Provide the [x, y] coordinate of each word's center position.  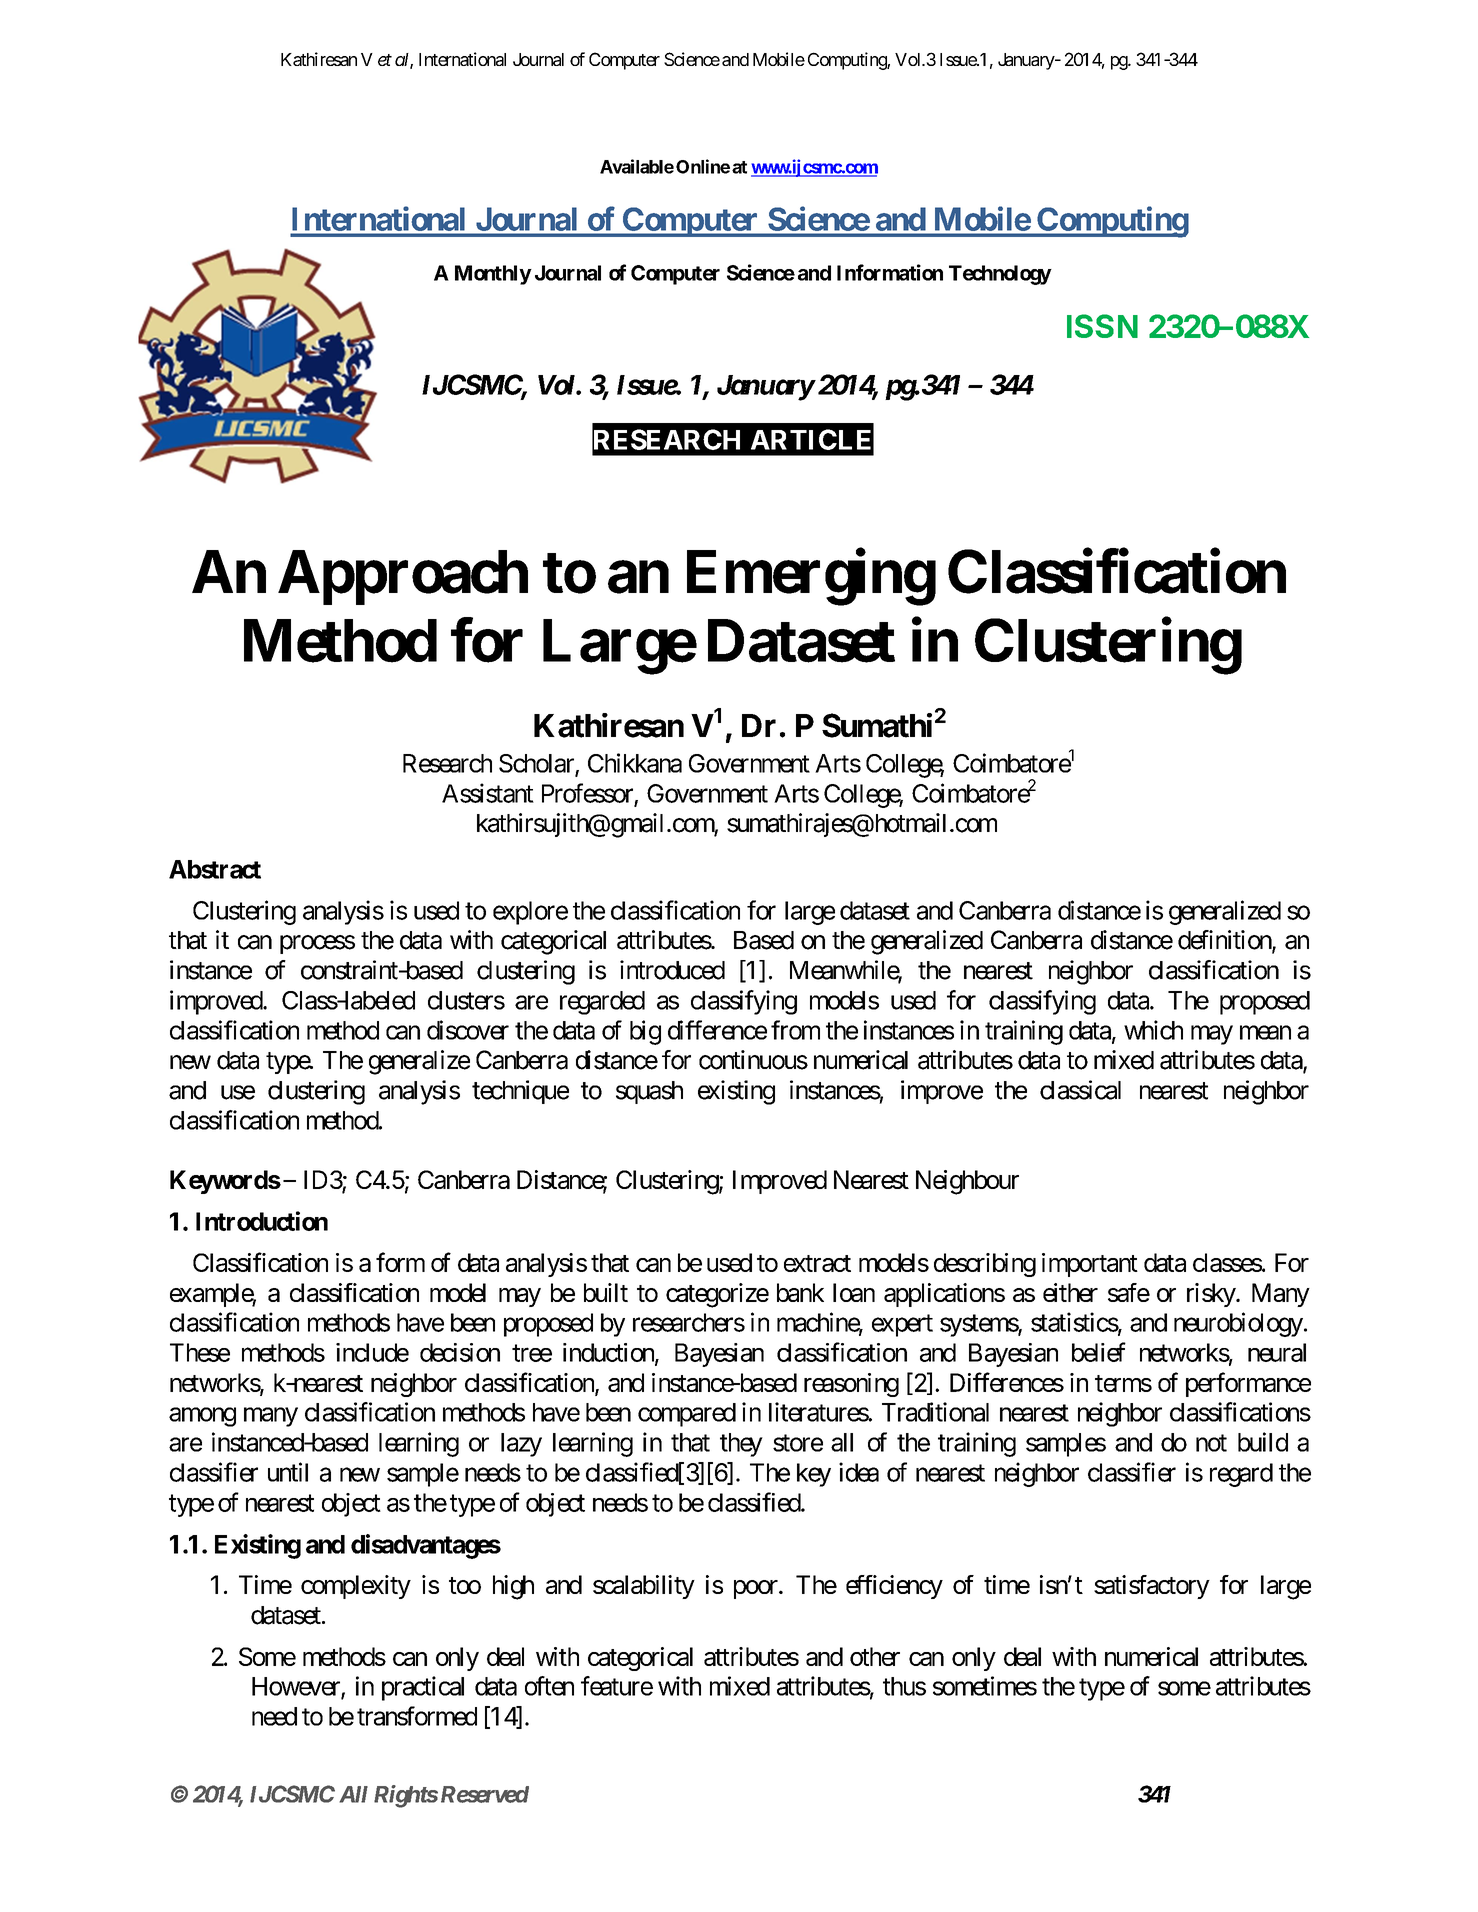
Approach [403, 577]
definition [1225, 941]
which [1153, 1030]
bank [800, 1292]
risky [1212, 1295]
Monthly [493, 275]
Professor [587, 793]
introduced [672, 970]
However [297, 1687]
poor [756, 1589]
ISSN [1102, 326]
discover [468, 1030]
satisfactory [1152, 1587]
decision [460, 1352]
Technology [1000, 275]
